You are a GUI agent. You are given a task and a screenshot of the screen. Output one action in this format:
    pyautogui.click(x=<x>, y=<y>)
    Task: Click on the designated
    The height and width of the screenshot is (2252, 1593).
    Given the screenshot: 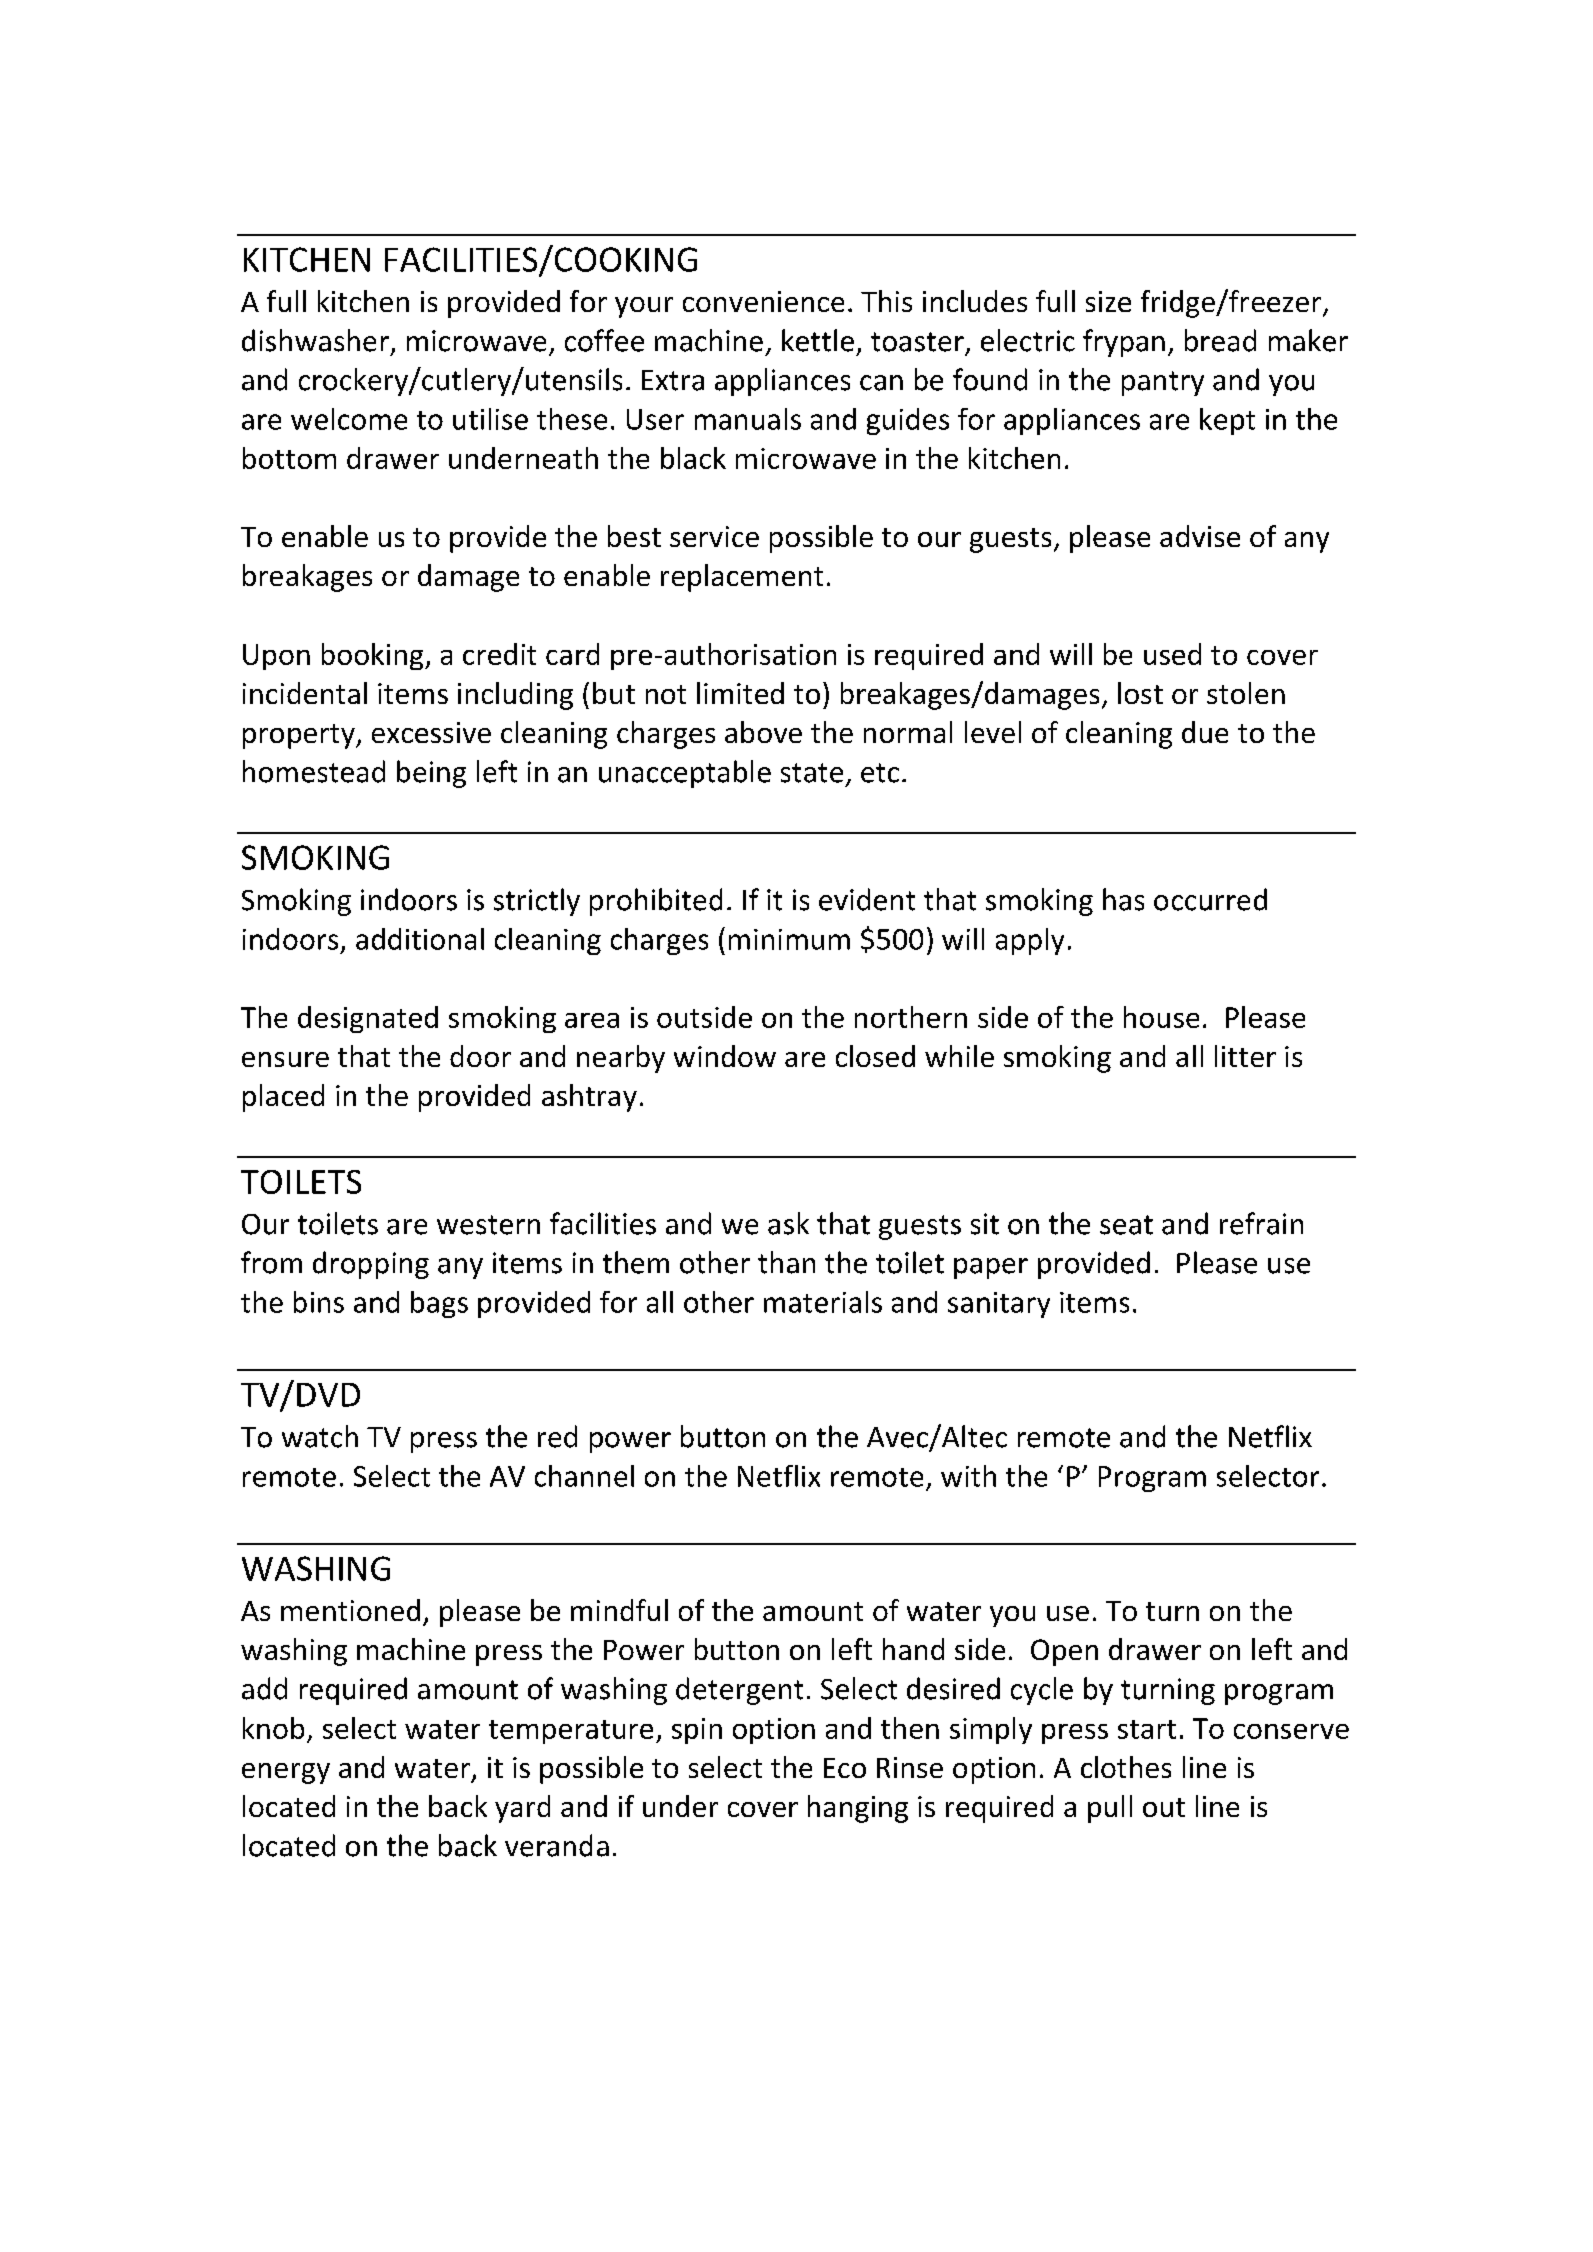 What is the action you would take?
    pyautogui.click(x=368, y=1019)
